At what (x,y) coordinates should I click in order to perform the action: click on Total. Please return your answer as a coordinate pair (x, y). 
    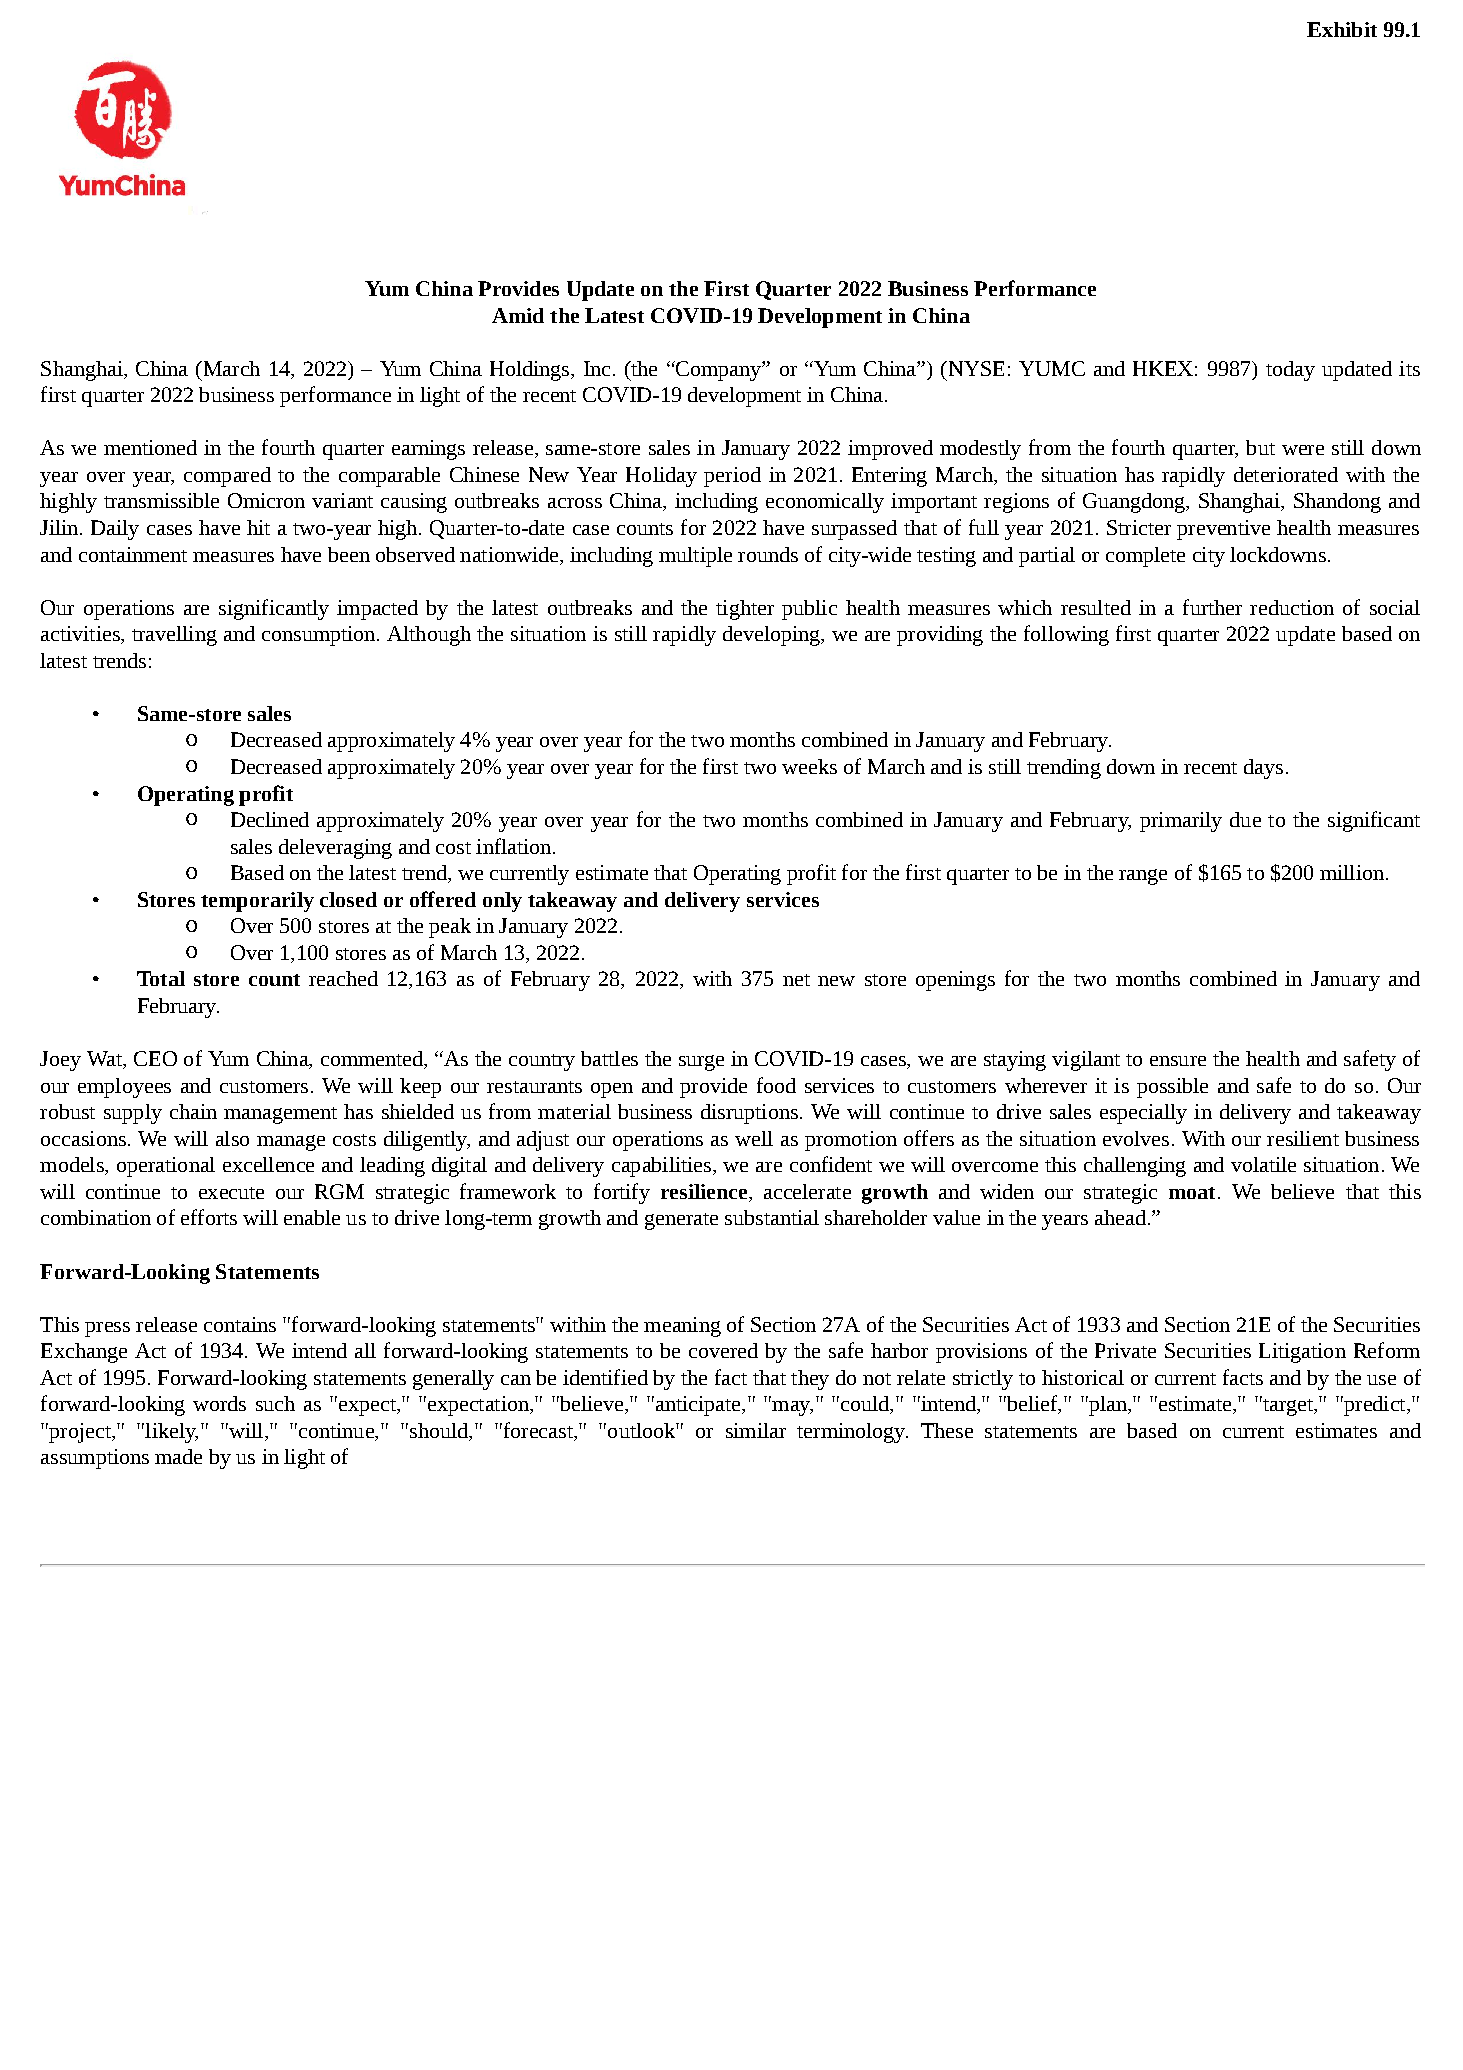
    Looking at the image, I should click on (161, 978).
